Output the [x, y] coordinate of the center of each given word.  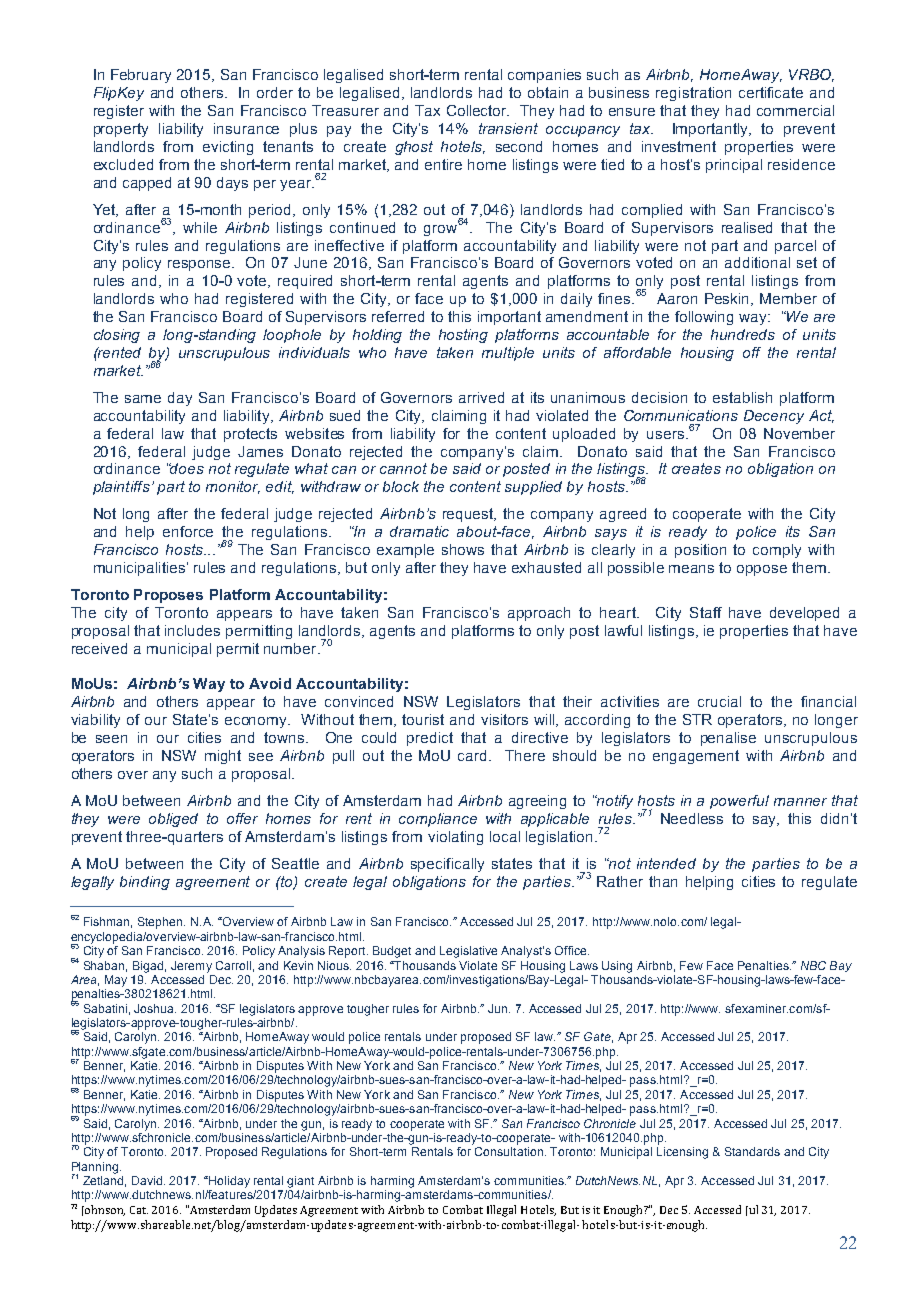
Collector [478, 110]
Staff [706, 612]
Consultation [509, 1151]
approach [539, 614]
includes [192, 630]
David [147, 1180]
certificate [771, 92]
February [141, 76]
